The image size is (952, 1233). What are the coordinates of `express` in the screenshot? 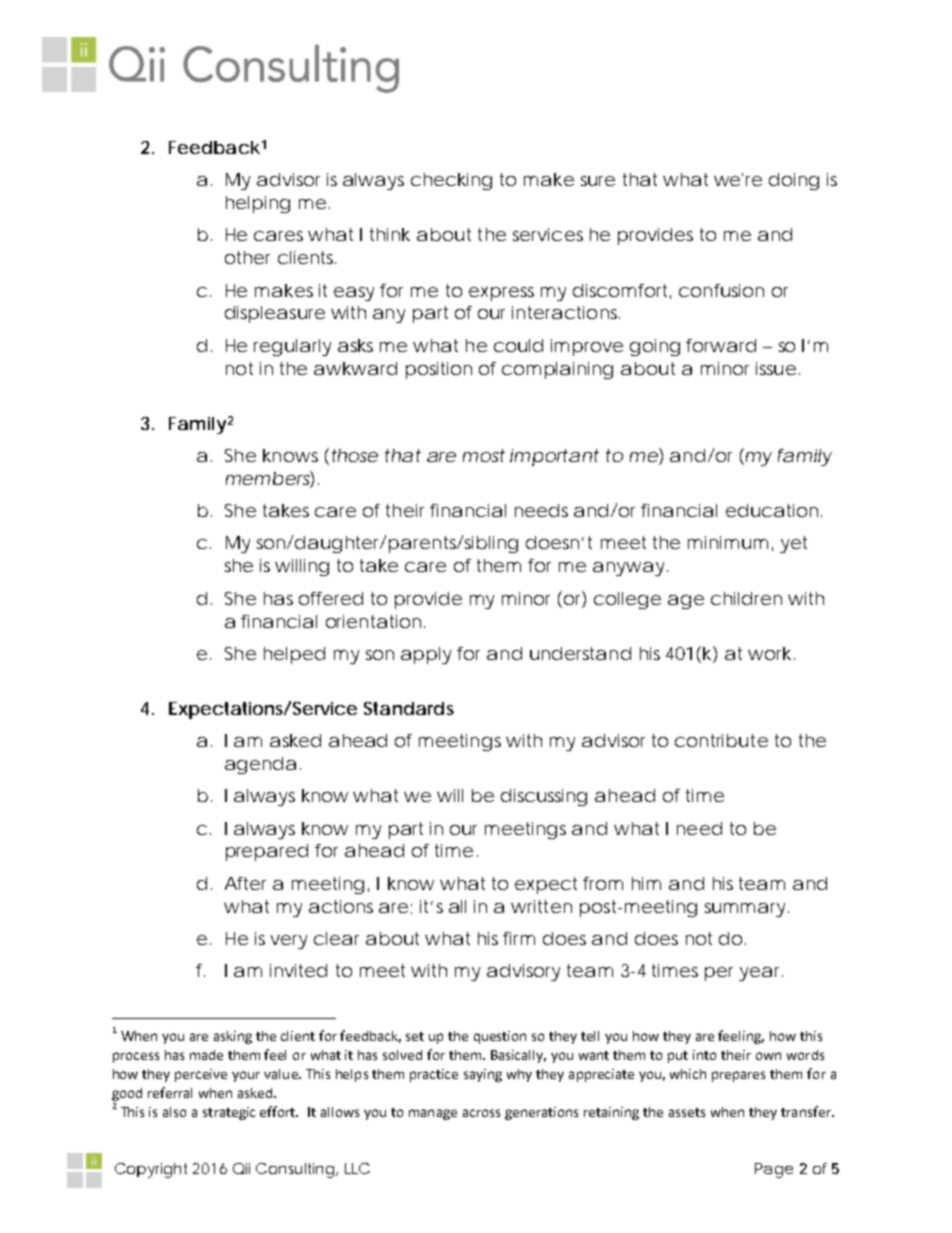 It's located at (501, 294).
